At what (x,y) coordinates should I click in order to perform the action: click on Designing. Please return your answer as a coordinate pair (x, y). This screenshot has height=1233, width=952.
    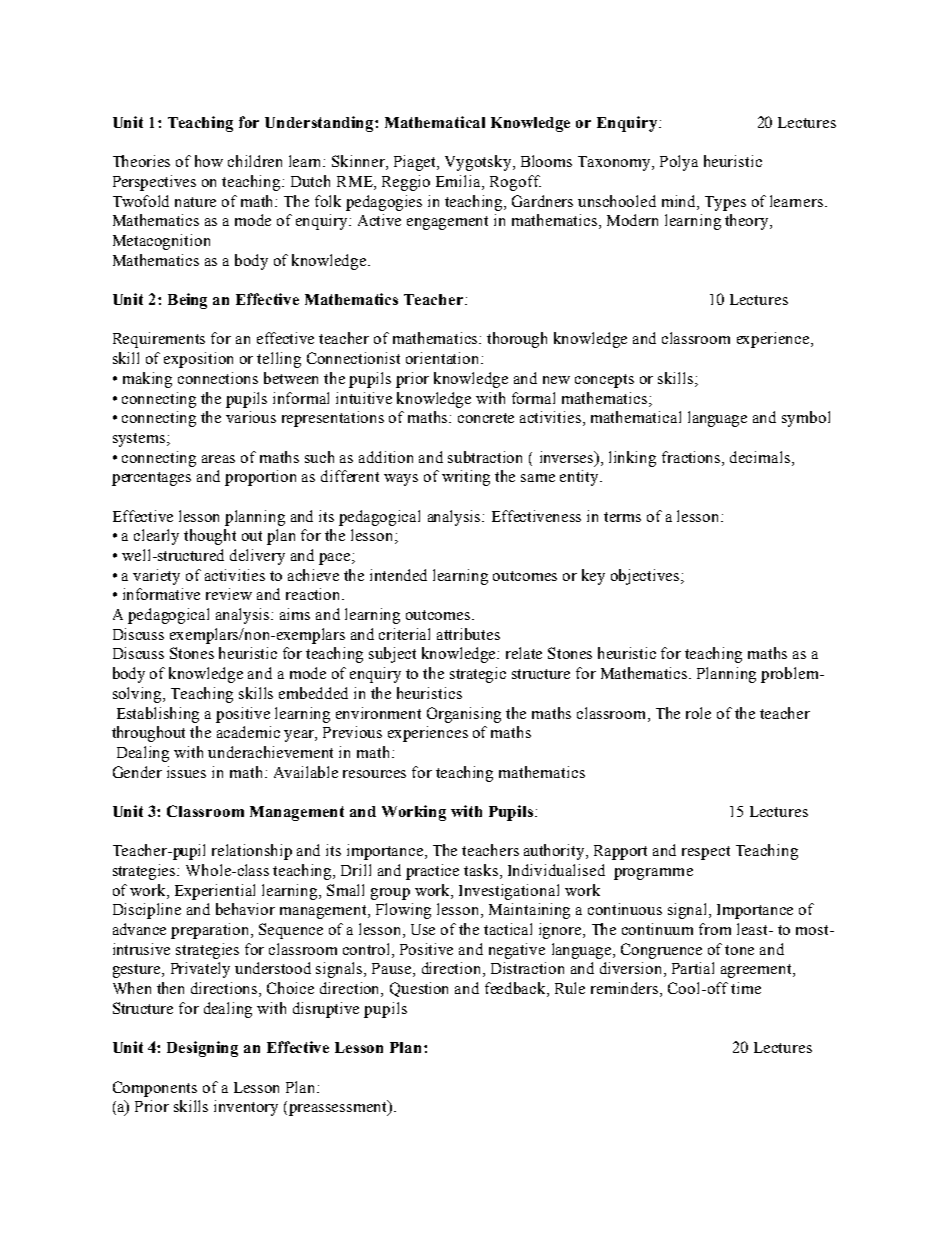
    Looking at the image, I should click on (202, 1049).
